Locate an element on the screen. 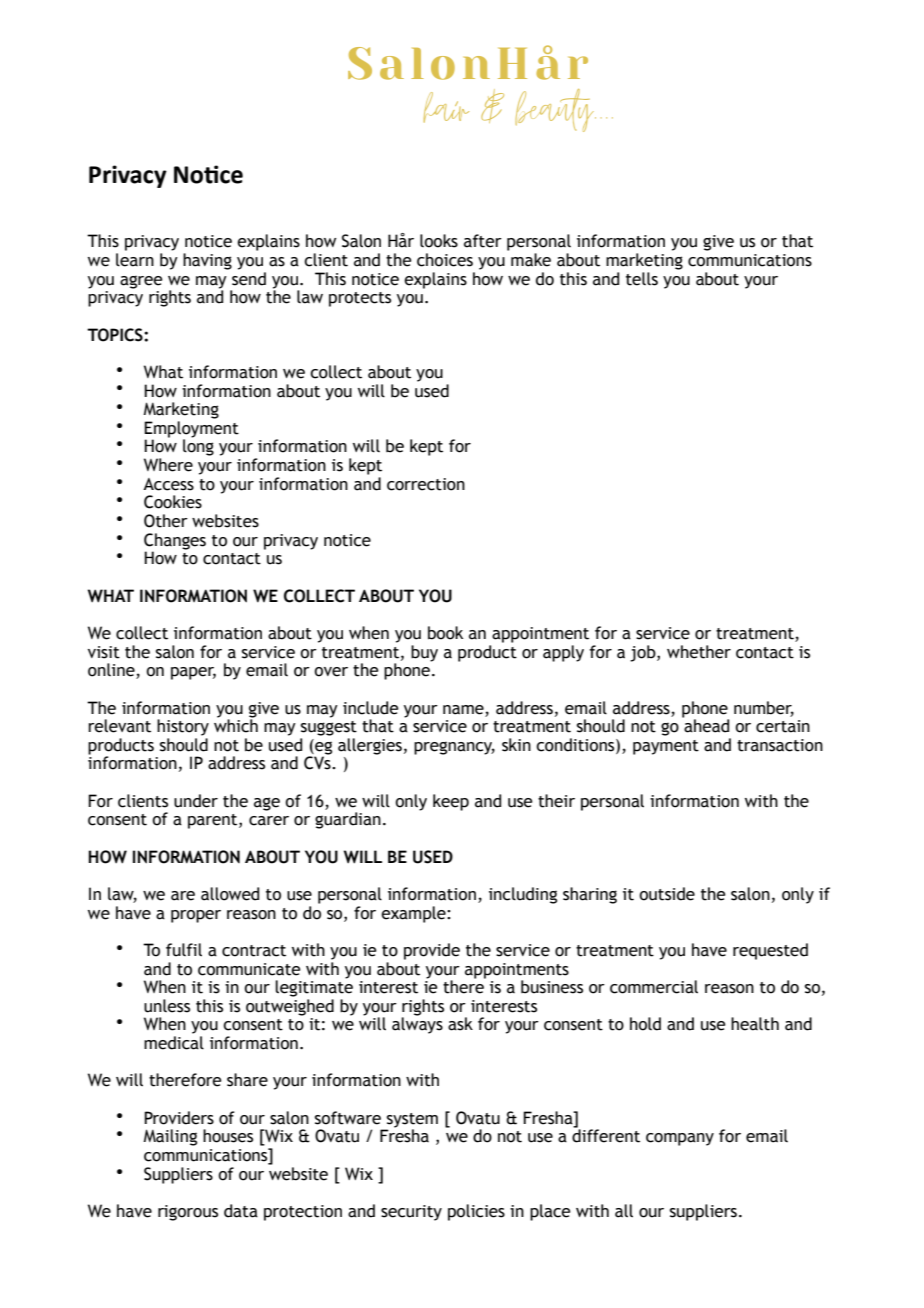 This screenshot has width=924, height=1308. tells is located at coordinates (642, 279).
